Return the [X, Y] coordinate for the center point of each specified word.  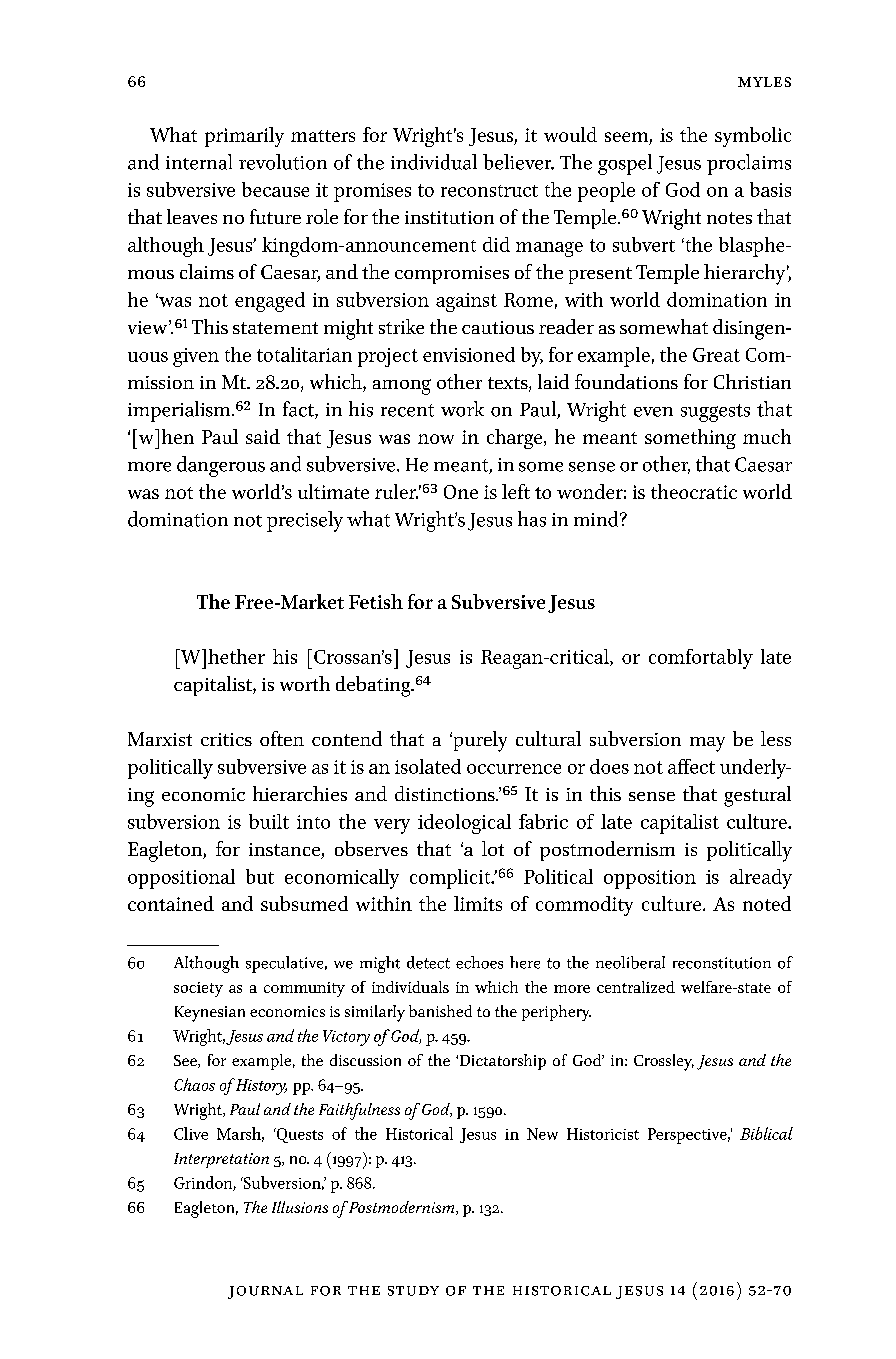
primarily [244, 137]
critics [226, 739]
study [413, 1291]
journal [265, 1292]
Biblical [766, 1133]
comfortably [701, 659]
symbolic [753, 137]
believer [518, 162]
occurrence [514, 769]
